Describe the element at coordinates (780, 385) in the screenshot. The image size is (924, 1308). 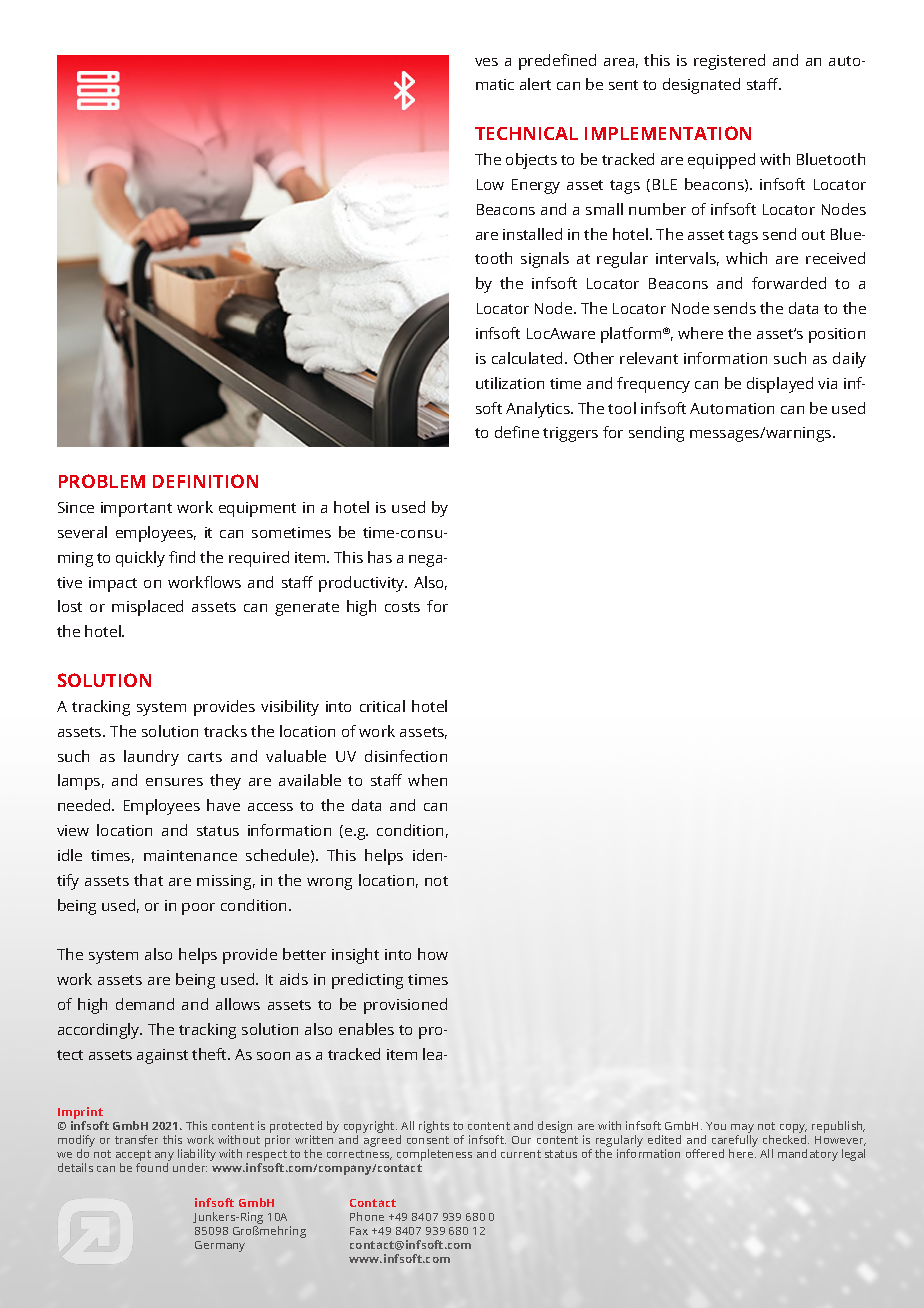
I see `displayed` at that location.
